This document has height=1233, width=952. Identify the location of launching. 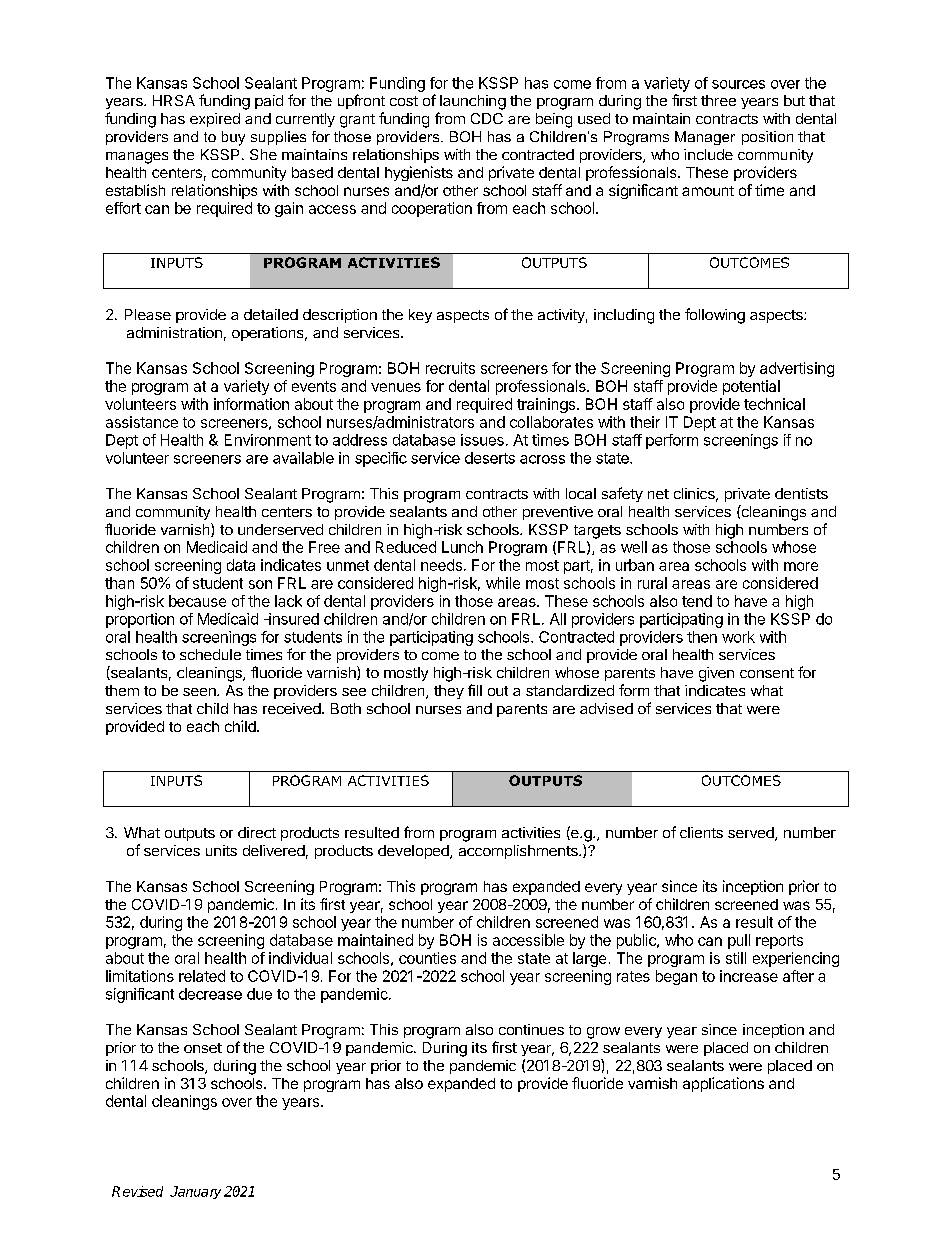
(473, 102).
